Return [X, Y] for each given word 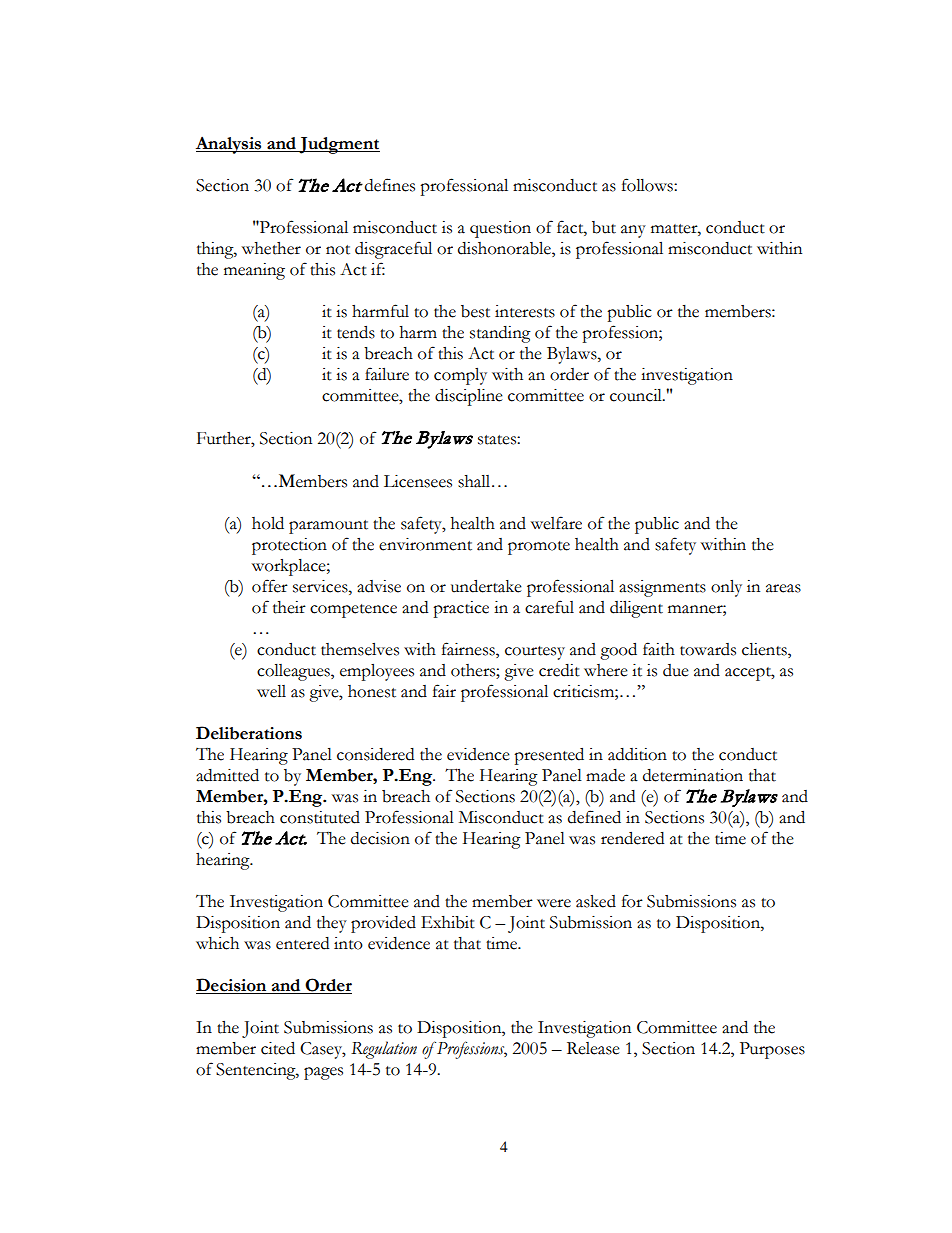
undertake [486, 586]
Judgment [338, 145]
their [289, 607]
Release [593, 1048]
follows [648, 185]
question [500, 229]
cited [278, 1048]
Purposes [772, 1050]
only [726, 588]
